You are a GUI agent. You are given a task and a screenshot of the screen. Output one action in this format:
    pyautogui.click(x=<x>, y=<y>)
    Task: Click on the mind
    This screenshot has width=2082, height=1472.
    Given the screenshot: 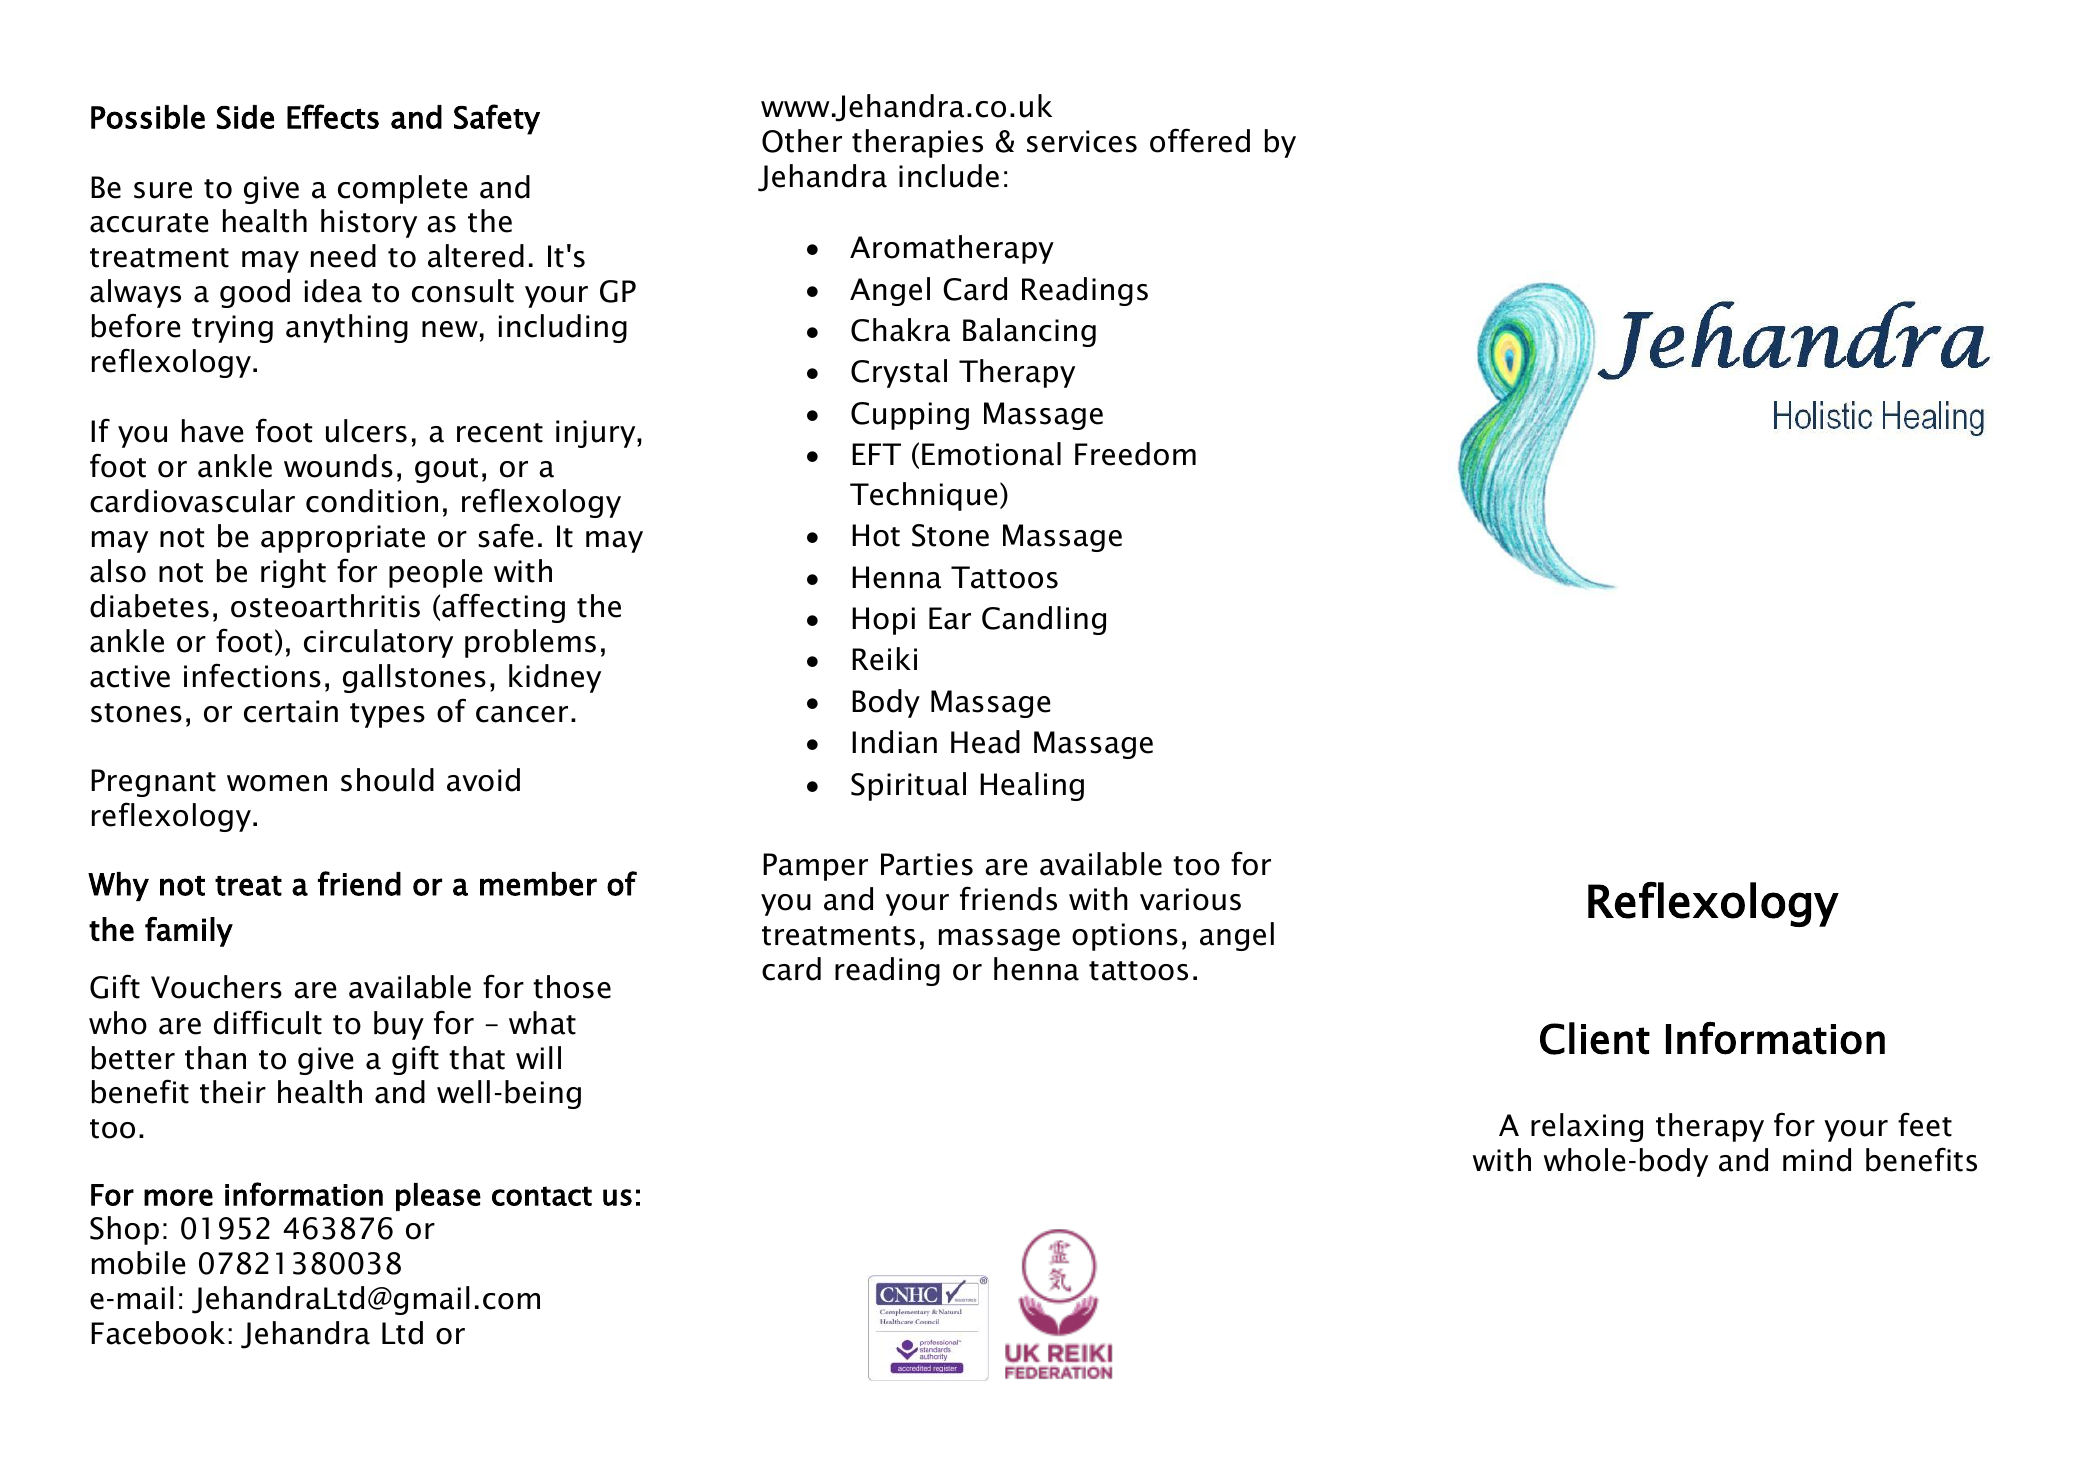 What is the action you would take?
    pyautogui.click(x=1817, y=1160)
